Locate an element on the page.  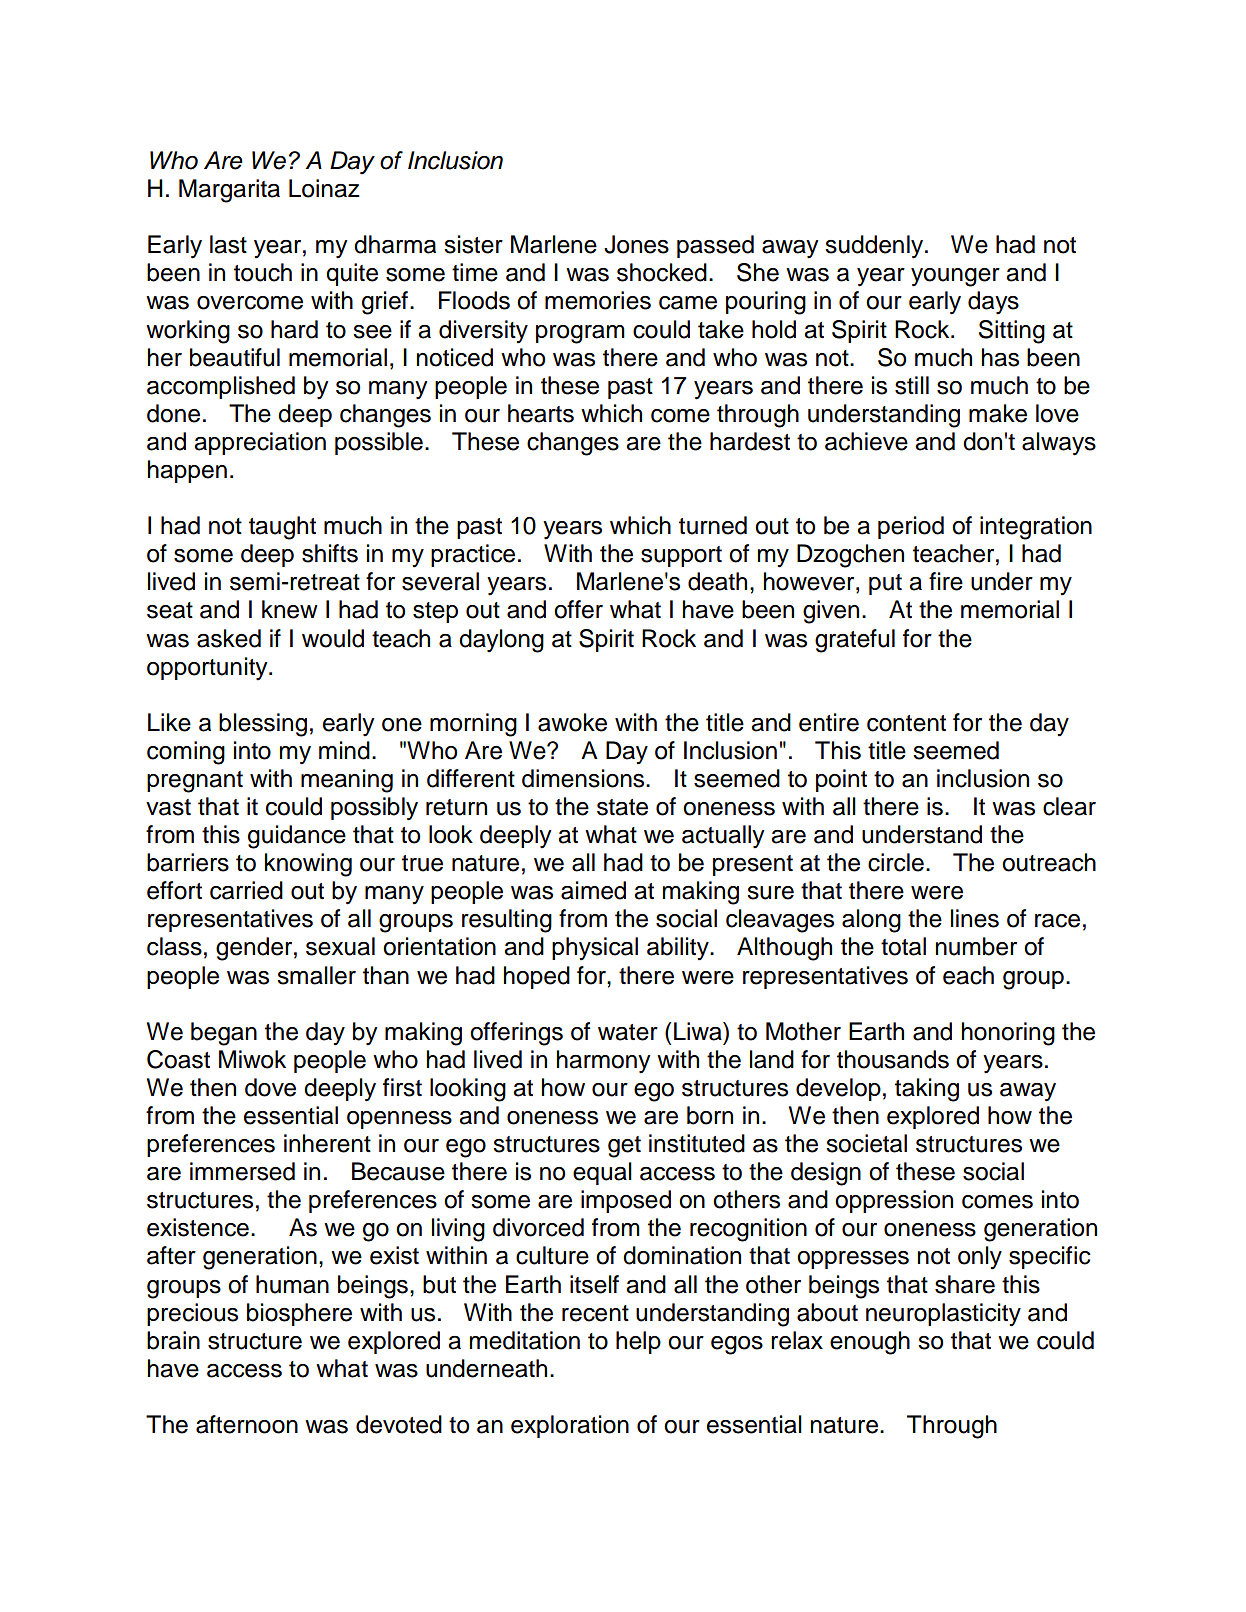
help is located at coordinates (638, 1342).
